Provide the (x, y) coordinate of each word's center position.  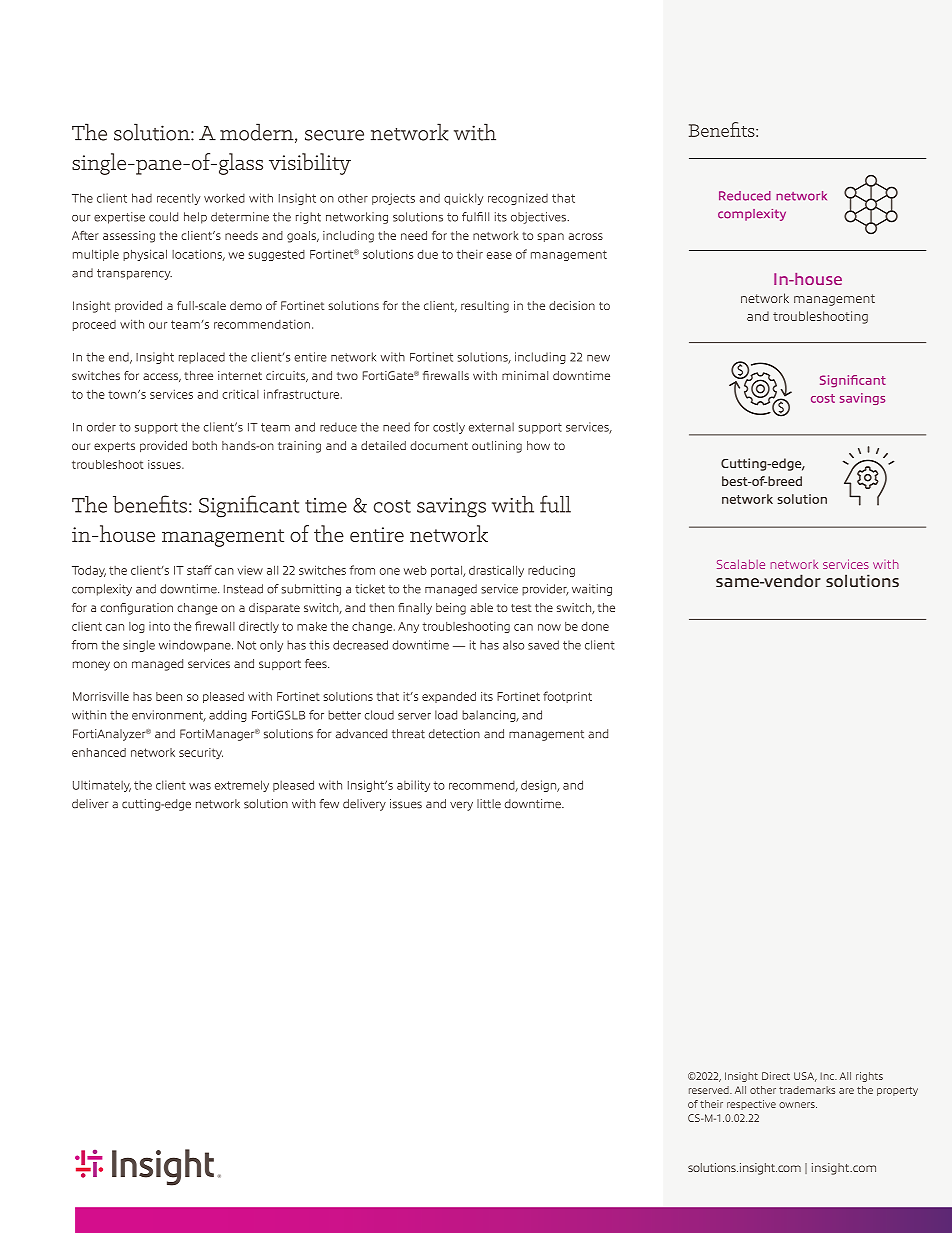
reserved (710, 1090)
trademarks (807, 1090)
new (598, 358)
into (159, 626)
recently (178, 199)
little (489, 804)
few (329, 804)
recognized (518, 199)
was (200, 786)
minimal (525, 375)
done (595, 626)
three (198, 375)
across (586, 236)
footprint (567, 697)
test (521, 608)
